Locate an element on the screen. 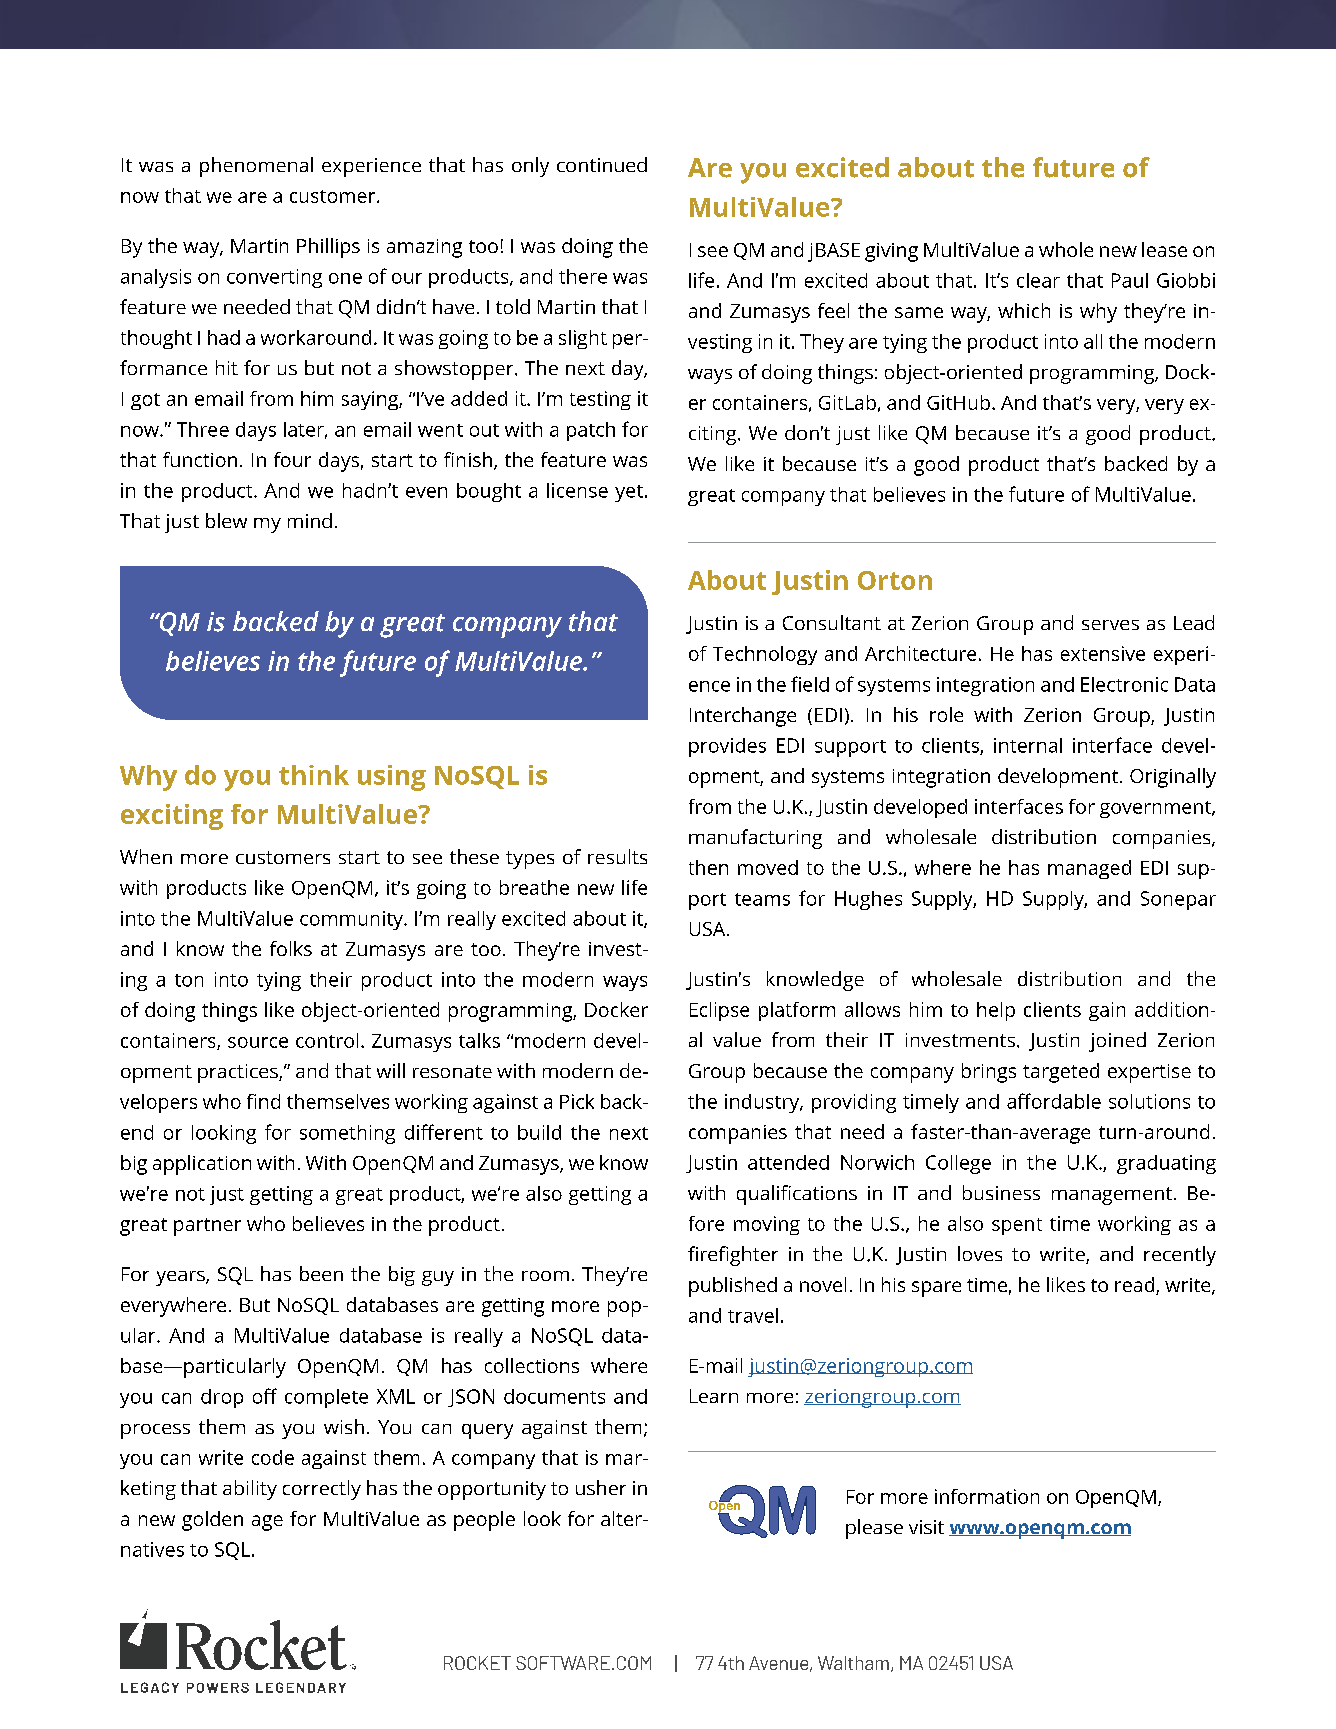 This screenshot has height=1729, width=1336. phenomenal is located at coordinates (256, 167).
